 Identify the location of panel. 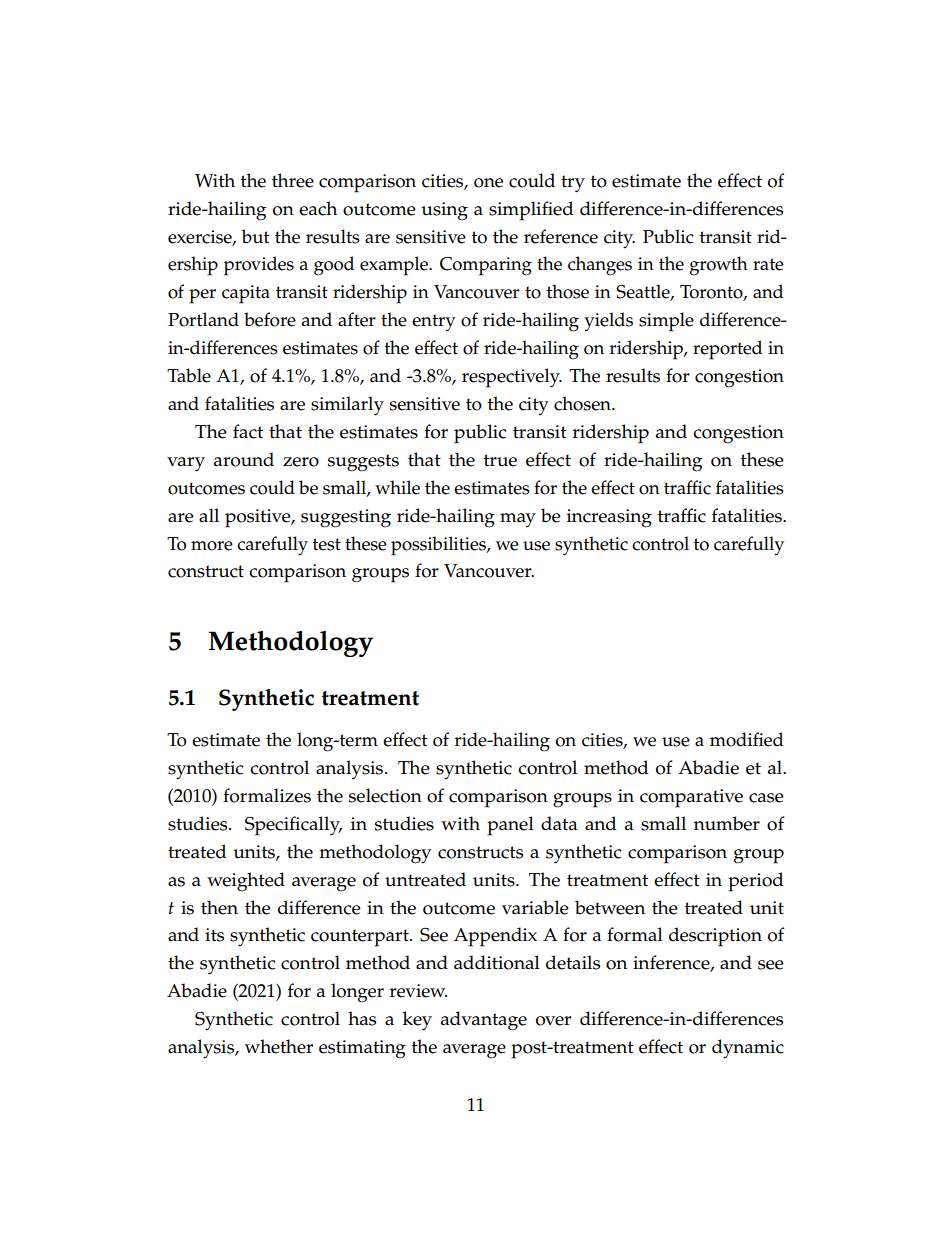
(510, 826).
